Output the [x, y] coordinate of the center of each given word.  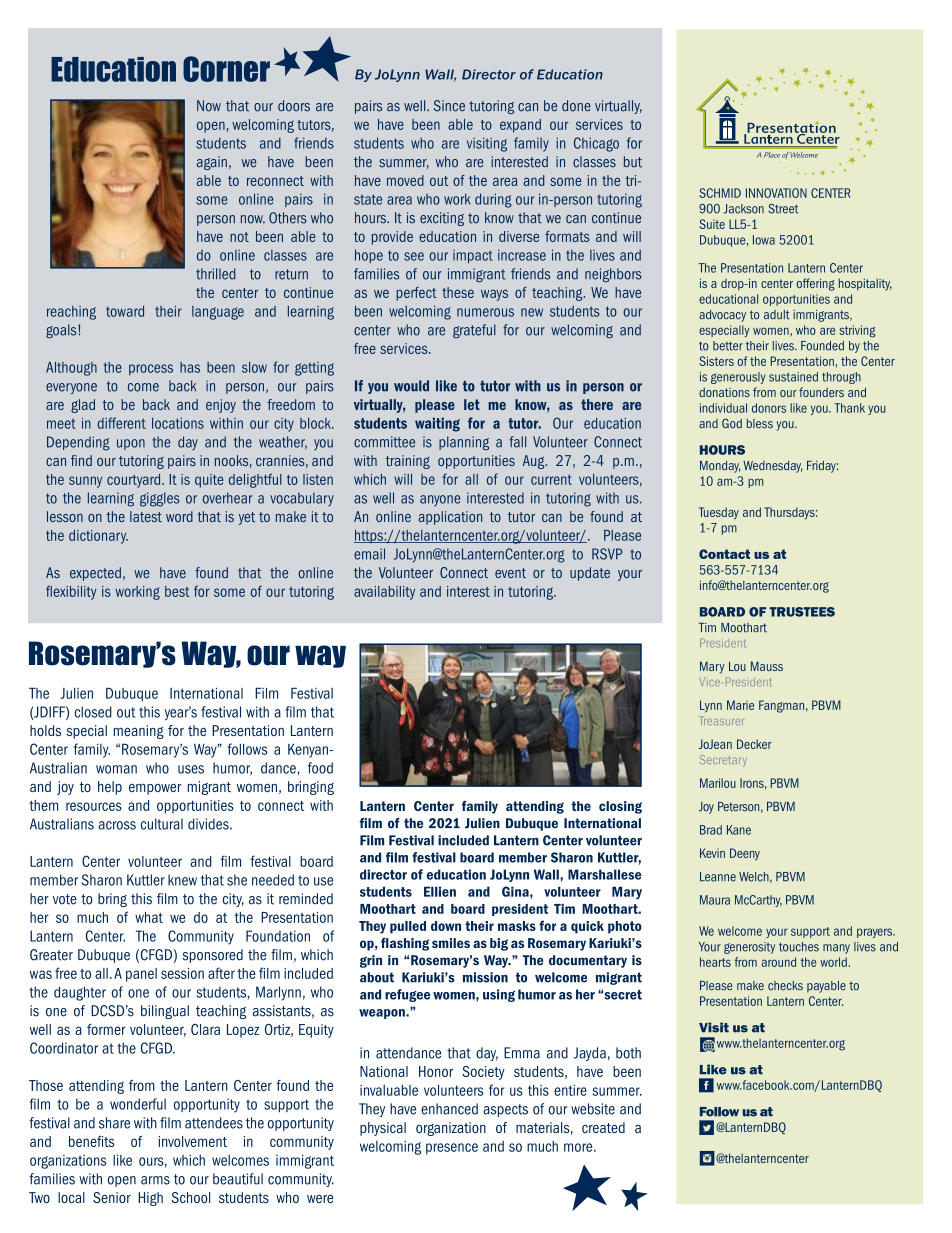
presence [452, 1149]
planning [464, 443]
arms [155, 1180]
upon [131, 444]
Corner [226, 69]
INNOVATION [776, 193]
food [320, 768]
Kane [739, 830]
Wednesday [773, 467]
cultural [162, 824]
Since [449, 106]
